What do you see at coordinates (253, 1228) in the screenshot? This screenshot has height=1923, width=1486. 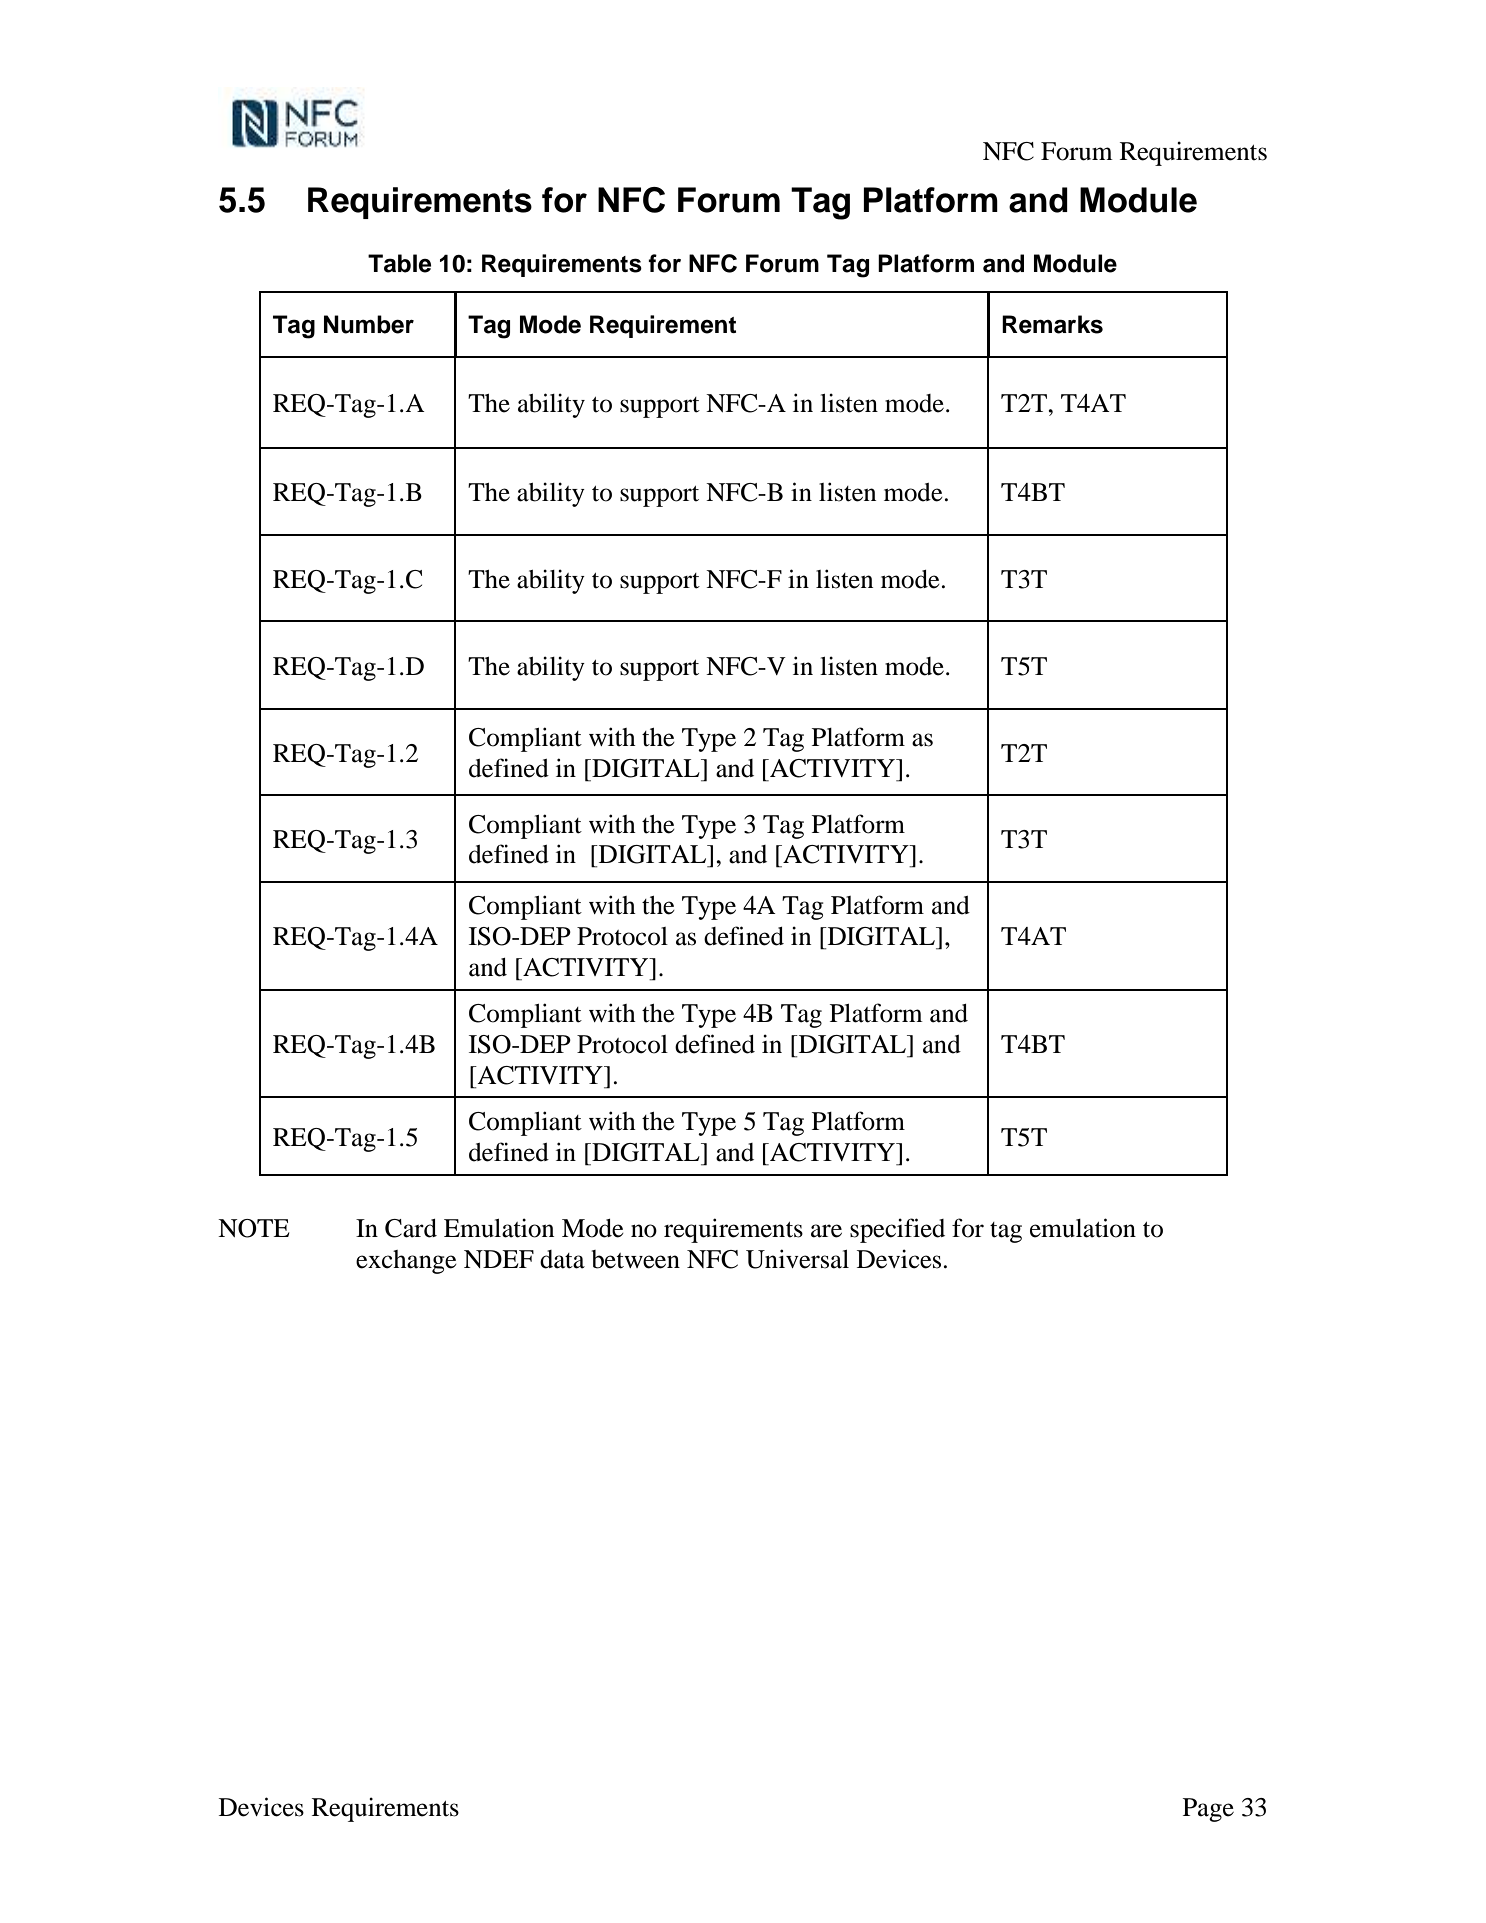 I see `NOTE` at bounding box center [253, 1228].
